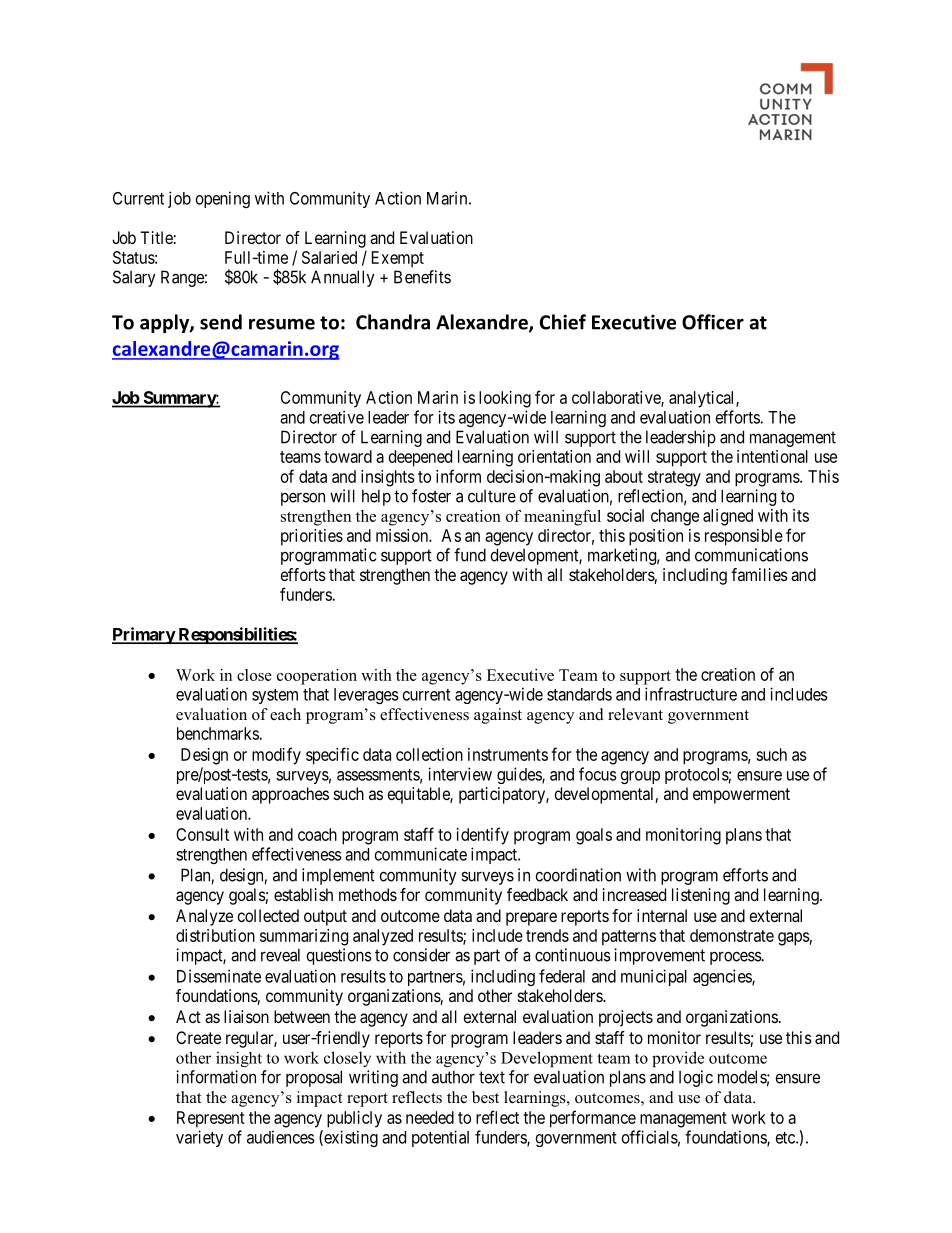 Image resolution: width=952 pixels, height=1233 pixels. What do you see at coordinates (732, 935) in the screenshot?
I see `demonstrate` at bounding box center [732, 935].
